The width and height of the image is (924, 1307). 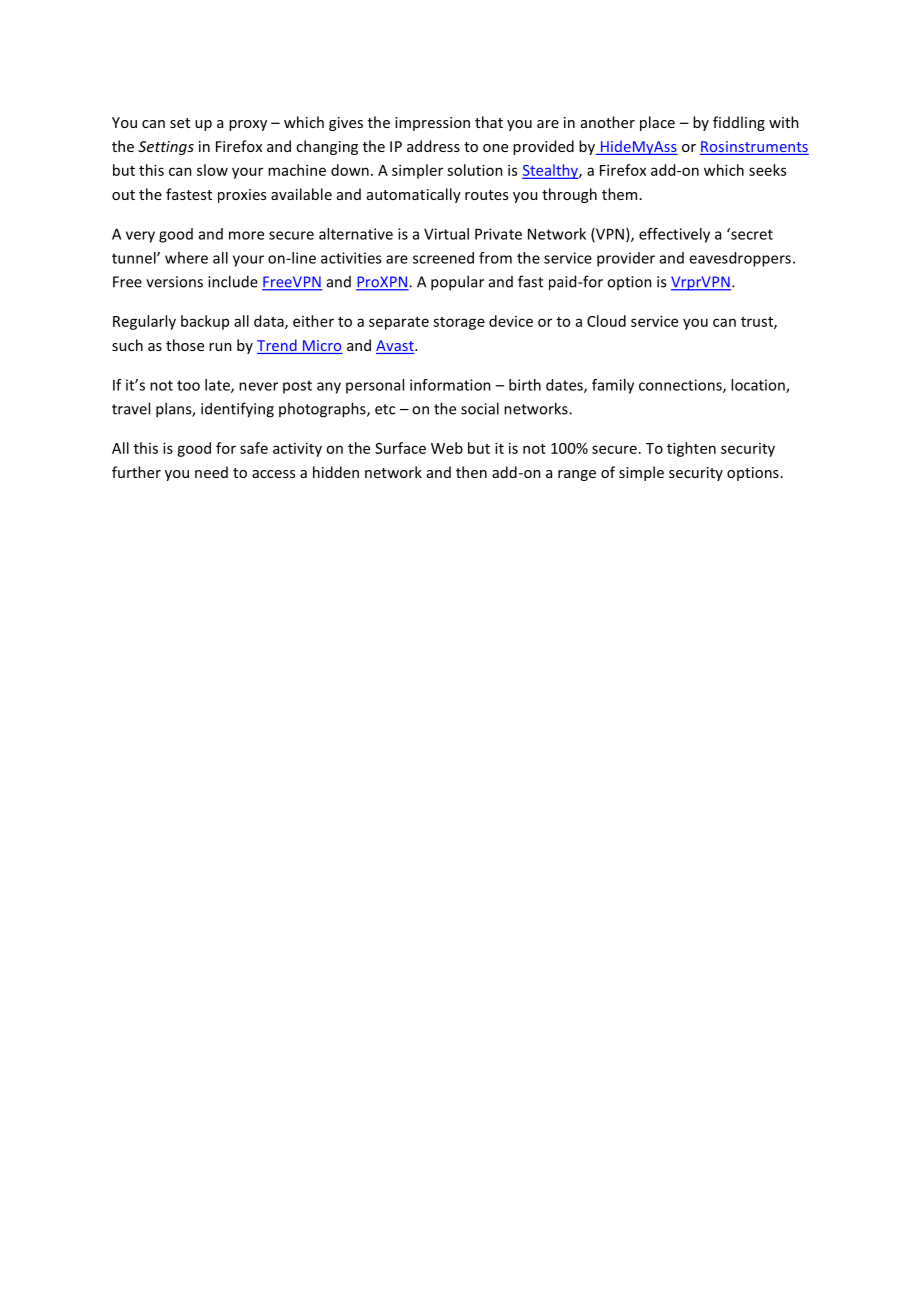 I want to click on information, so click(x=450, y=385).
